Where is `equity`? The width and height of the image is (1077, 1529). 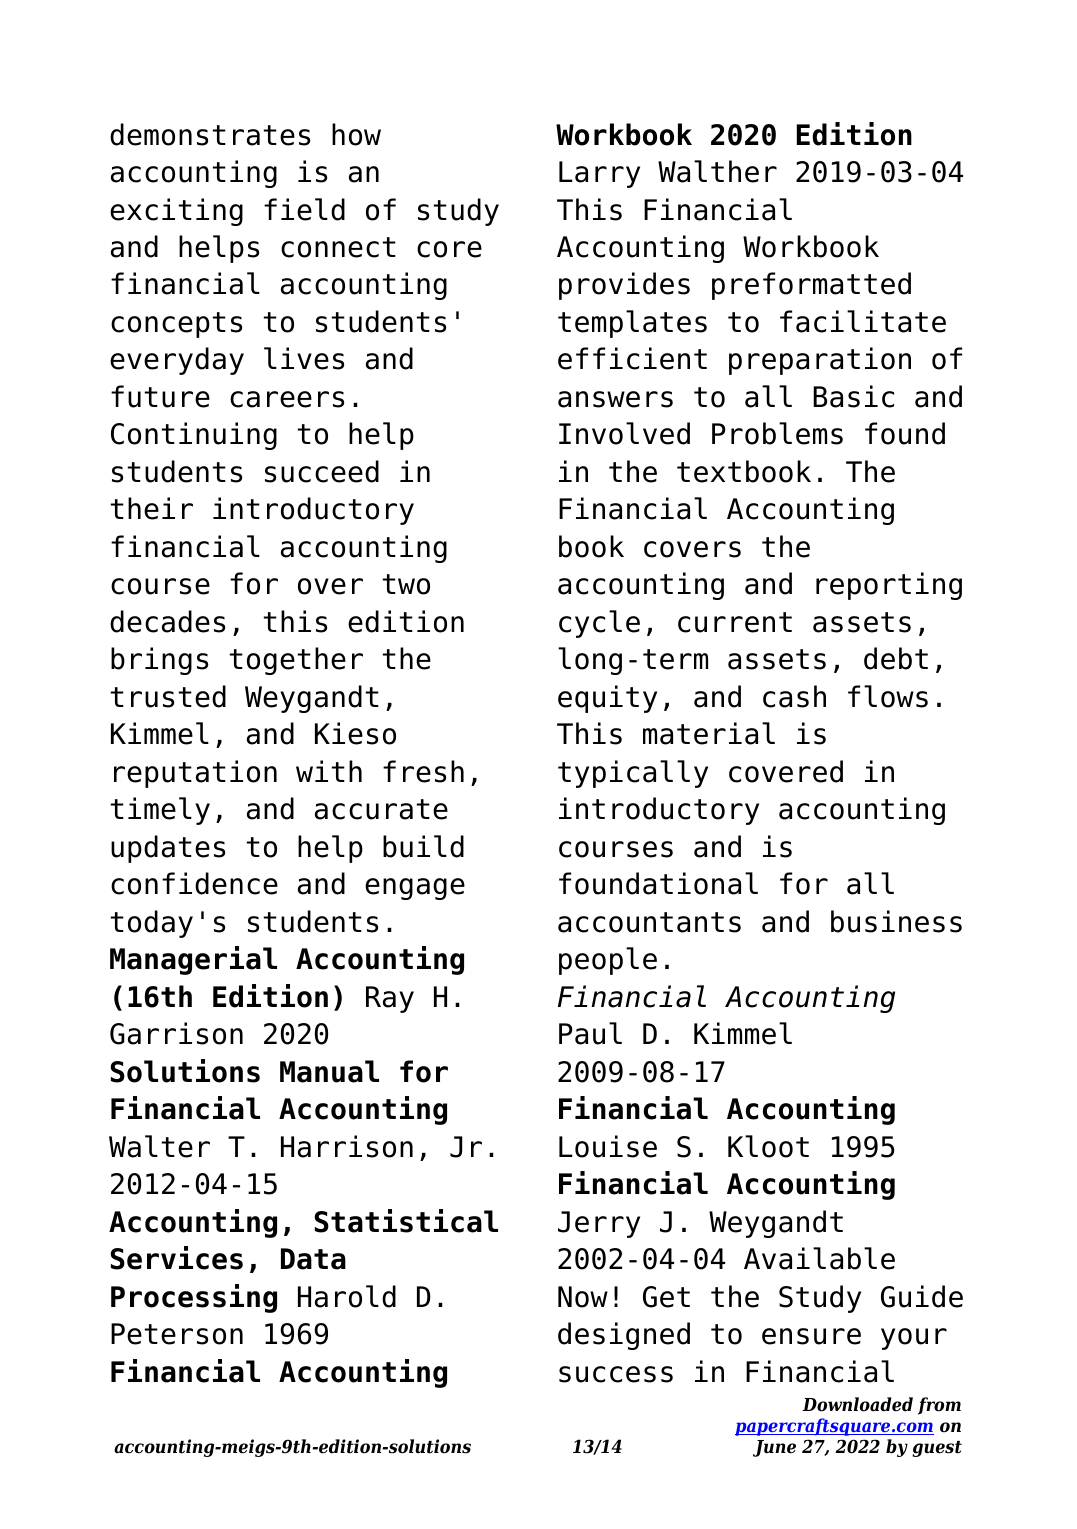 equity is located at coordinates (607, 699).
